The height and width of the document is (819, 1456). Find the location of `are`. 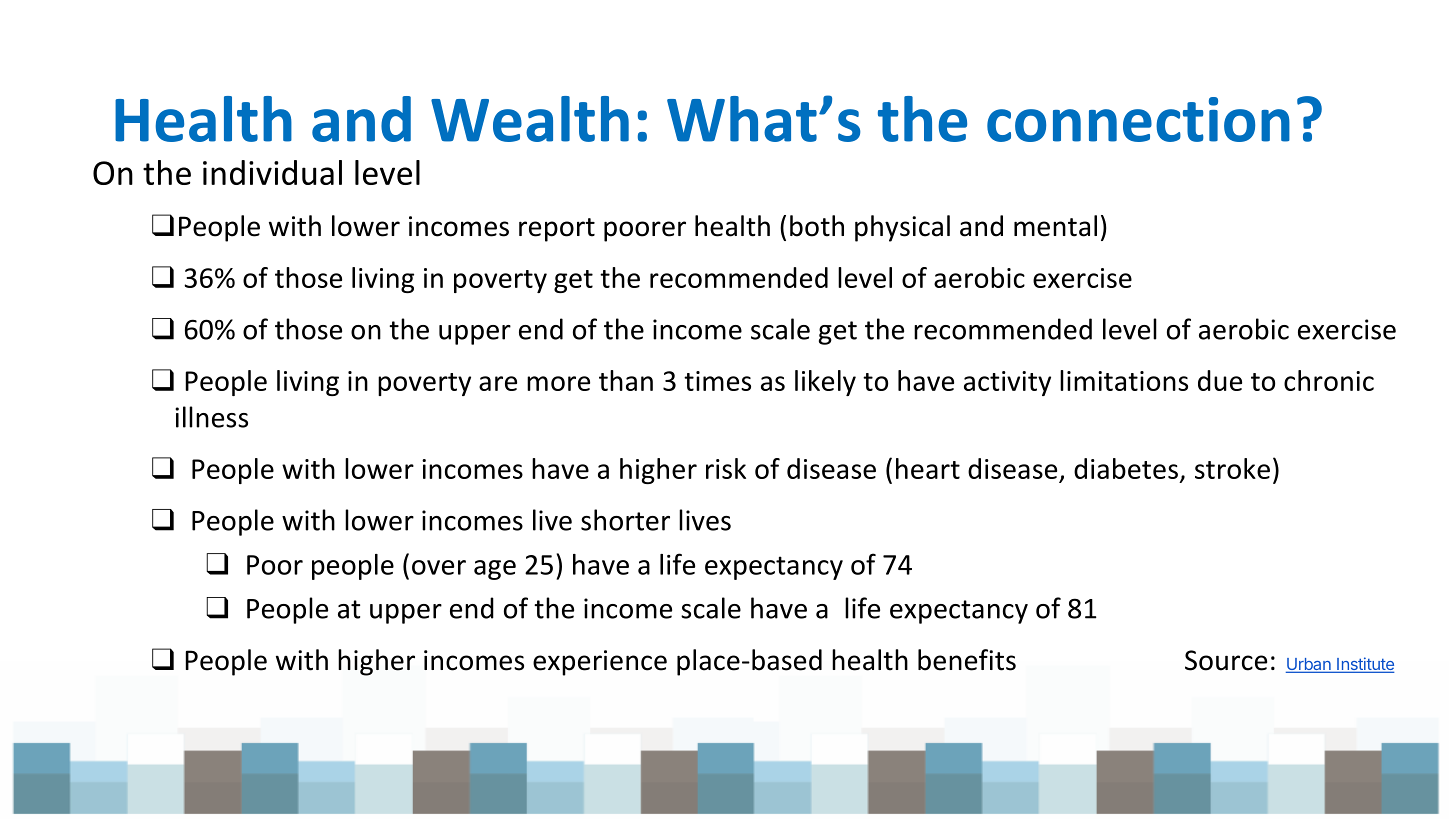

are is located at coordinates (498, 383).
